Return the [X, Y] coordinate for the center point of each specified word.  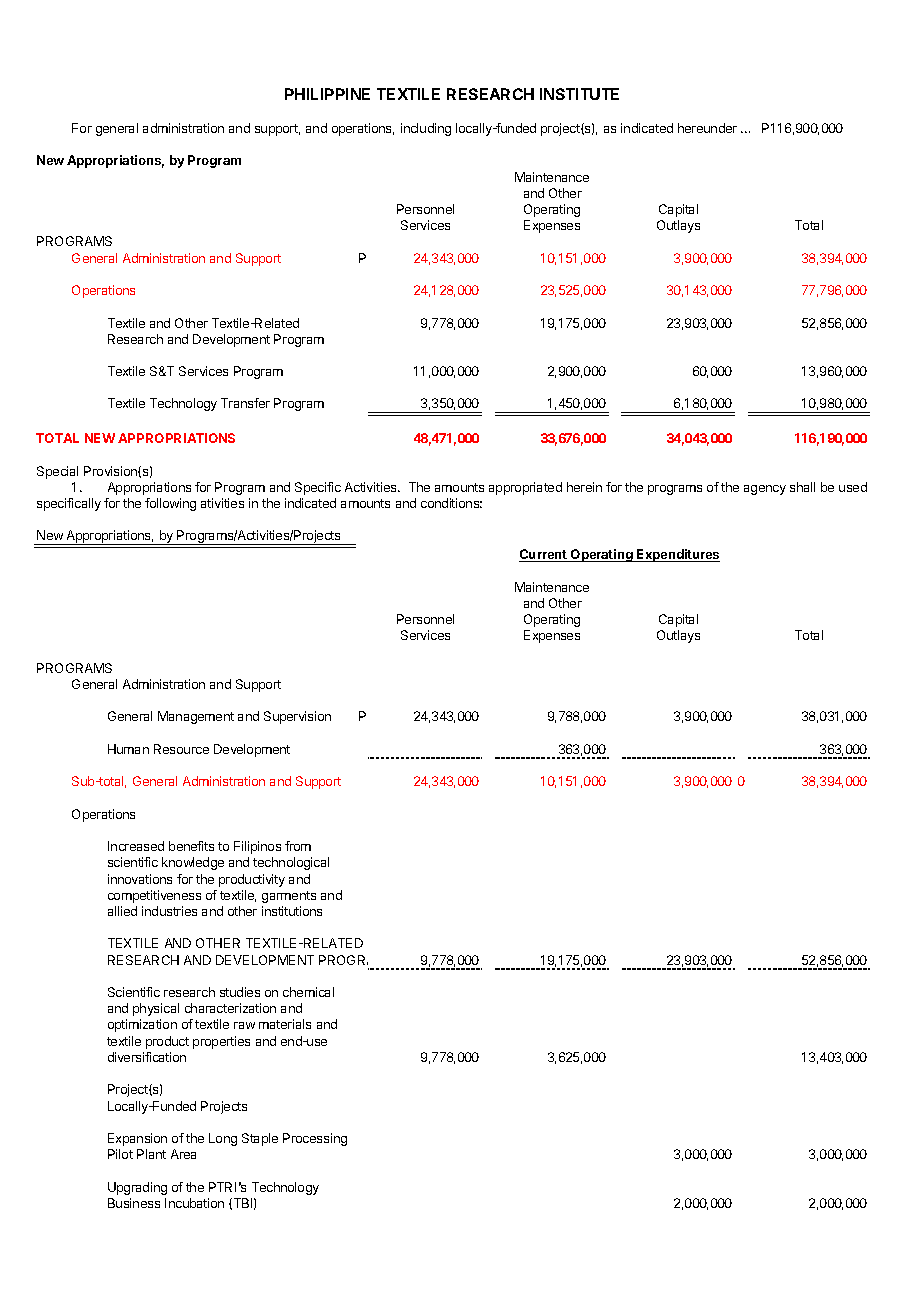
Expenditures [677, 555]
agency [765, 490]
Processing [315, 1139]
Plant [151, 1154]
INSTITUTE [579, 94]
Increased [136, 846]
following [170, 504]
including [426, 129]
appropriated [525, 488]
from [298, 846]
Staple [260, 1139]
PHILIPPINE [327, 94]
